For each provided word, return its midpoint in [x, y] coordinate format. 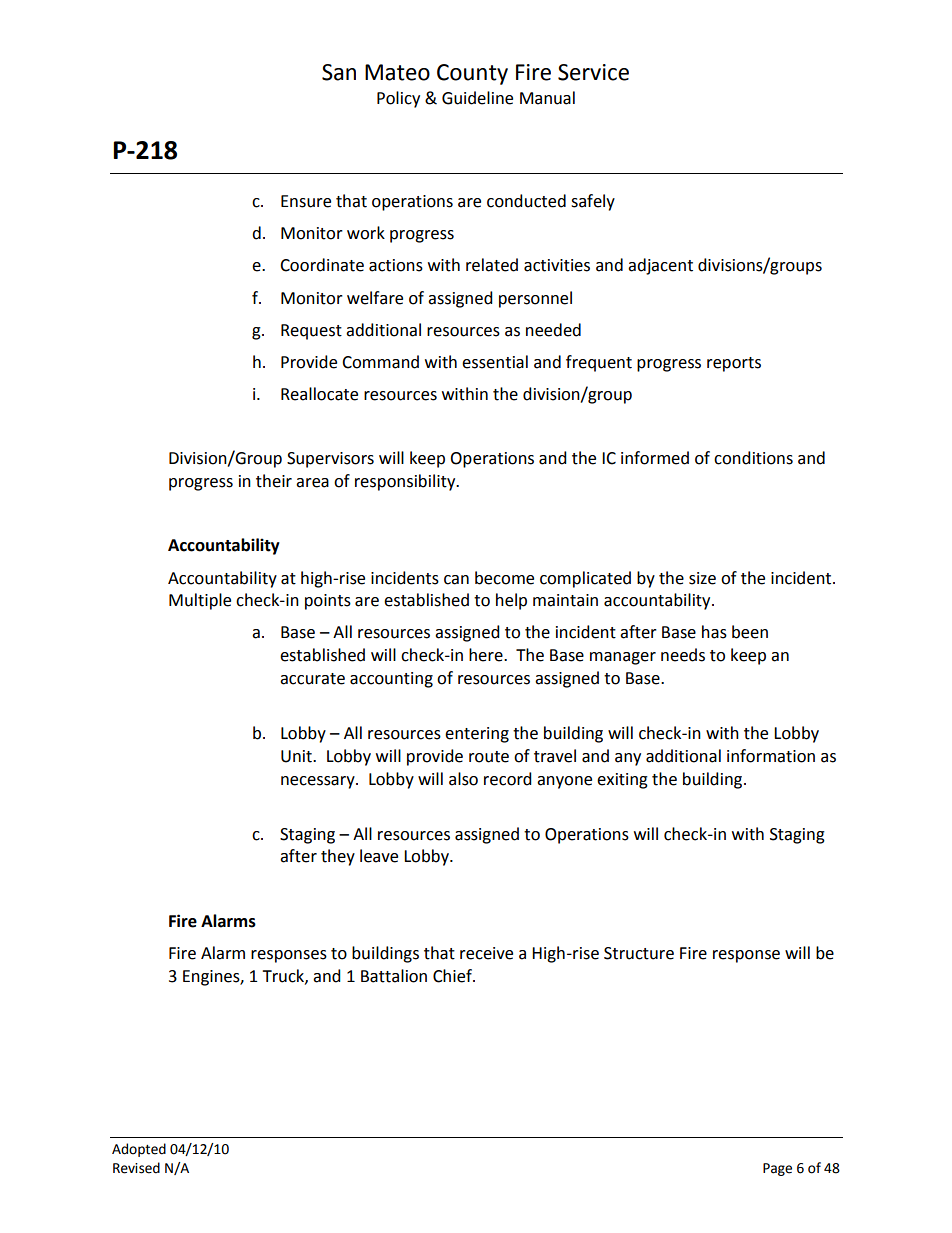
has [714, 632]
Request [311, 332]
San [339, 72]
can [456, 580]
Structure [639, 953]
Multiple [200, 601]
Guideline [477, 98]
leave [379, 856]
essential [495, 362]
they [338, 857]
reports [734, 364]
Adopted [139, 1150]
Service [593, 72]
